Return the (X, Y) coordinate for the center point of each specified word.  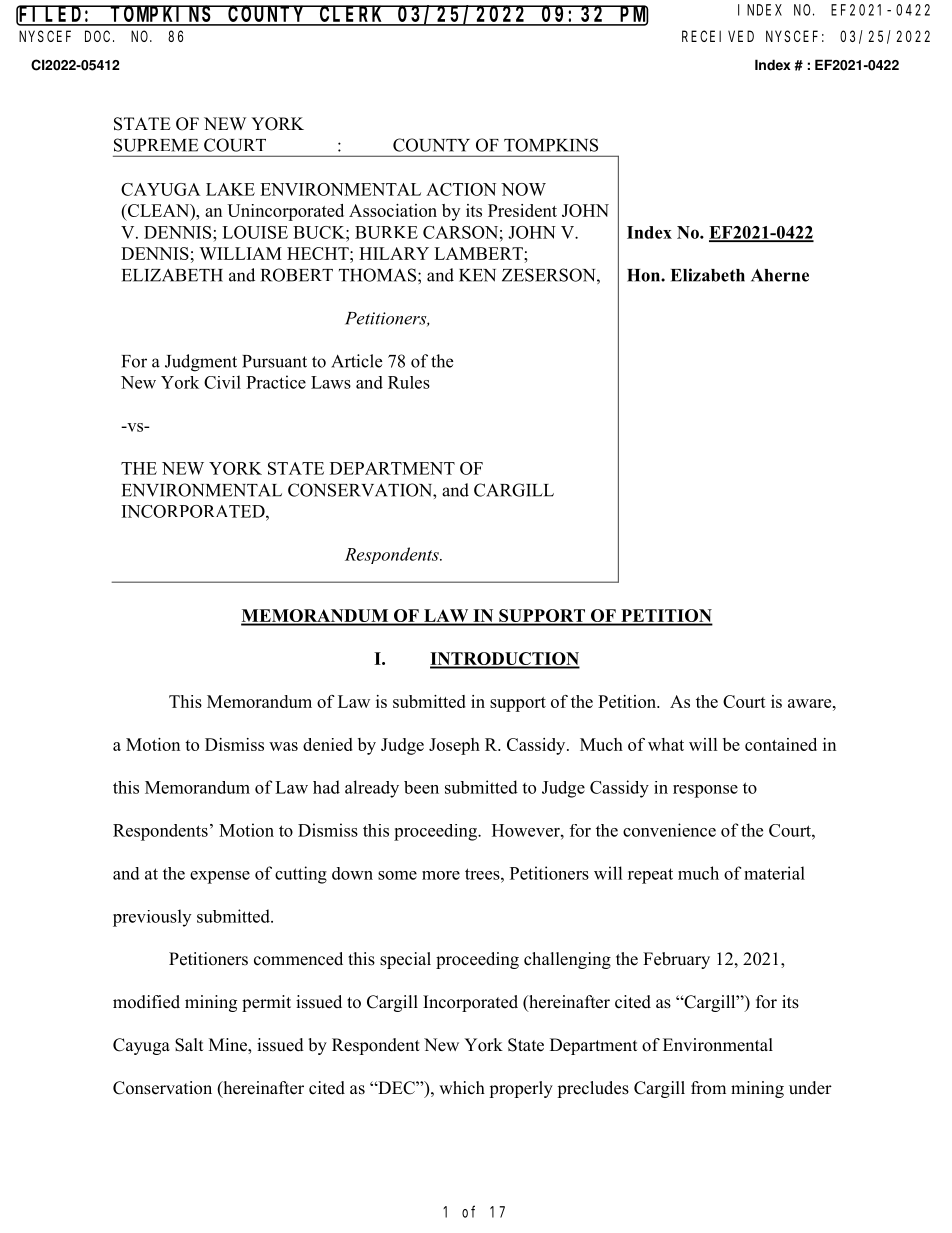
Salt (189, 1045)
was (283, 746)
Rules (409, 382)
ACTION (461, 189)
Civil (222, 382)
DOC (99, 36)
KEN (477, 275)
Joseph (454, 746)
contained (781, 744)
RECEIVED (718, 36)
